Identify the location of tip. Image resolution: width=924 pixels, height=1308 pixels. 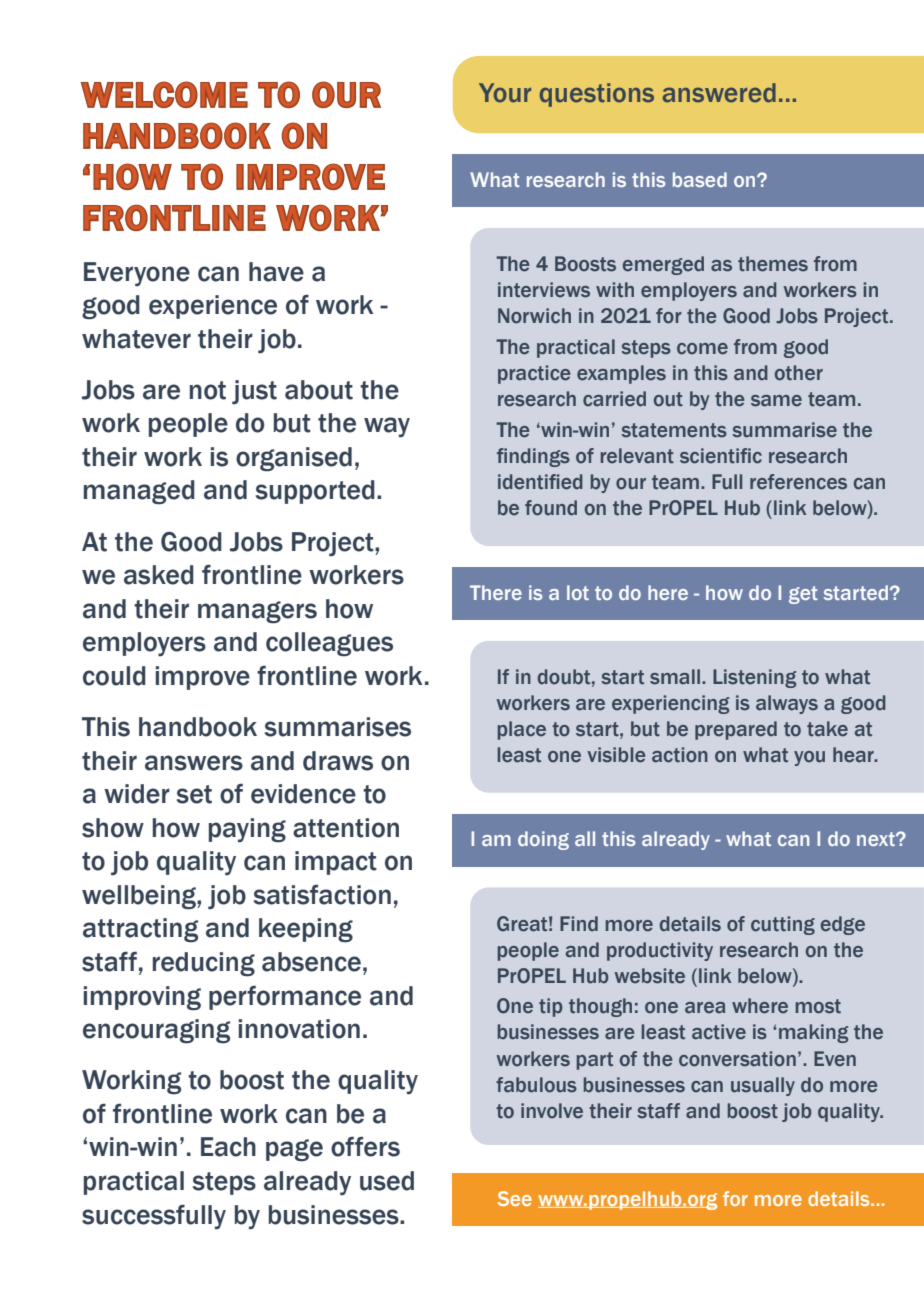
(551, 1007).
